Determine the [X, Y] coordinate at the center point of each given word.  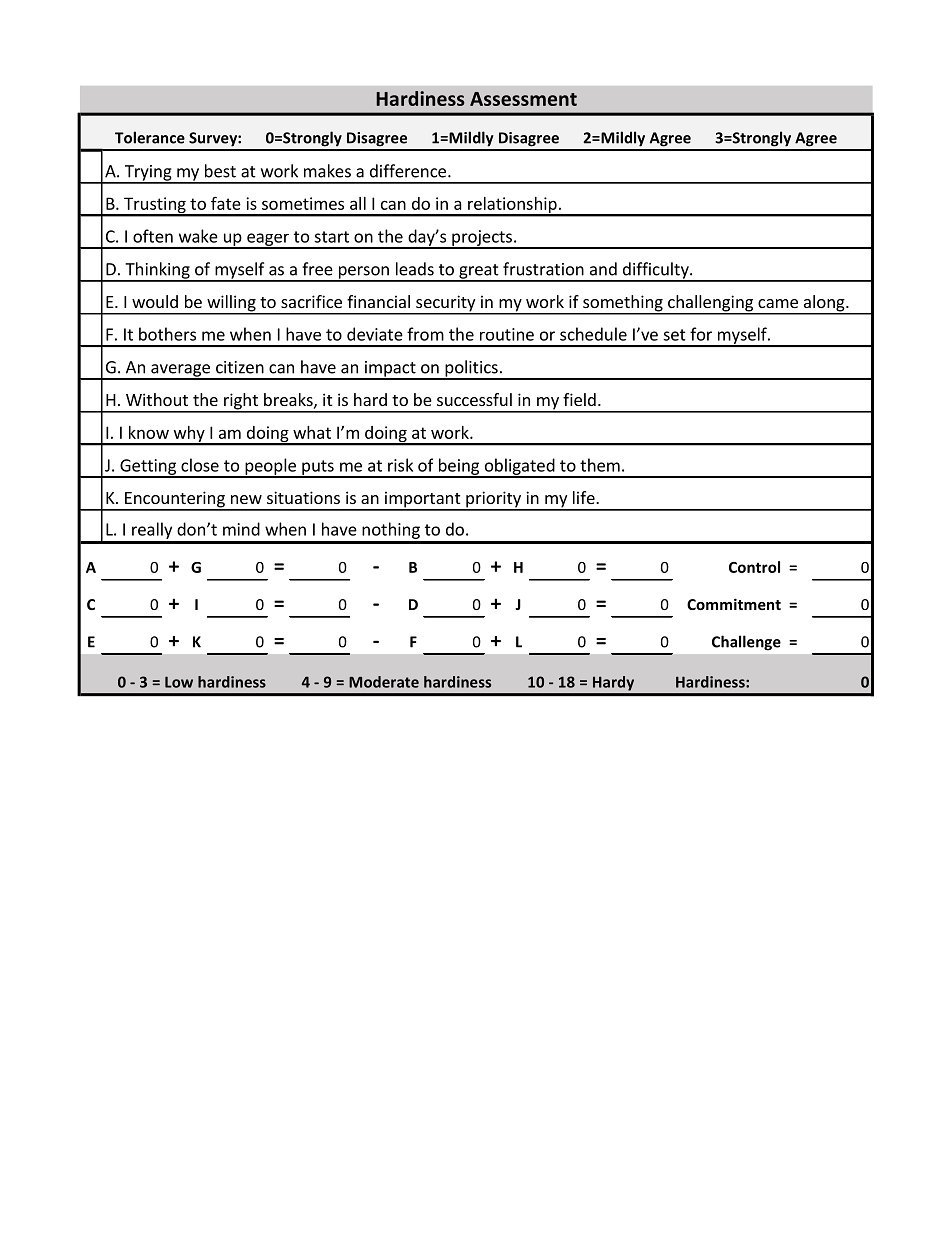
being [459, 467]
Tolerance [150, 137]
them [600, 465]
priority [493, 500]
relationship [512, 206]
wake [198, 236]
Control [754, 567]
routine [507, 334]
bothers [167, 334]
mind [241, 529]
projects [482, 239]
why [189, 435]
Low [179, 682]
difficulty [655, 271]
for [701, 334]
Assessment [523, 99]
